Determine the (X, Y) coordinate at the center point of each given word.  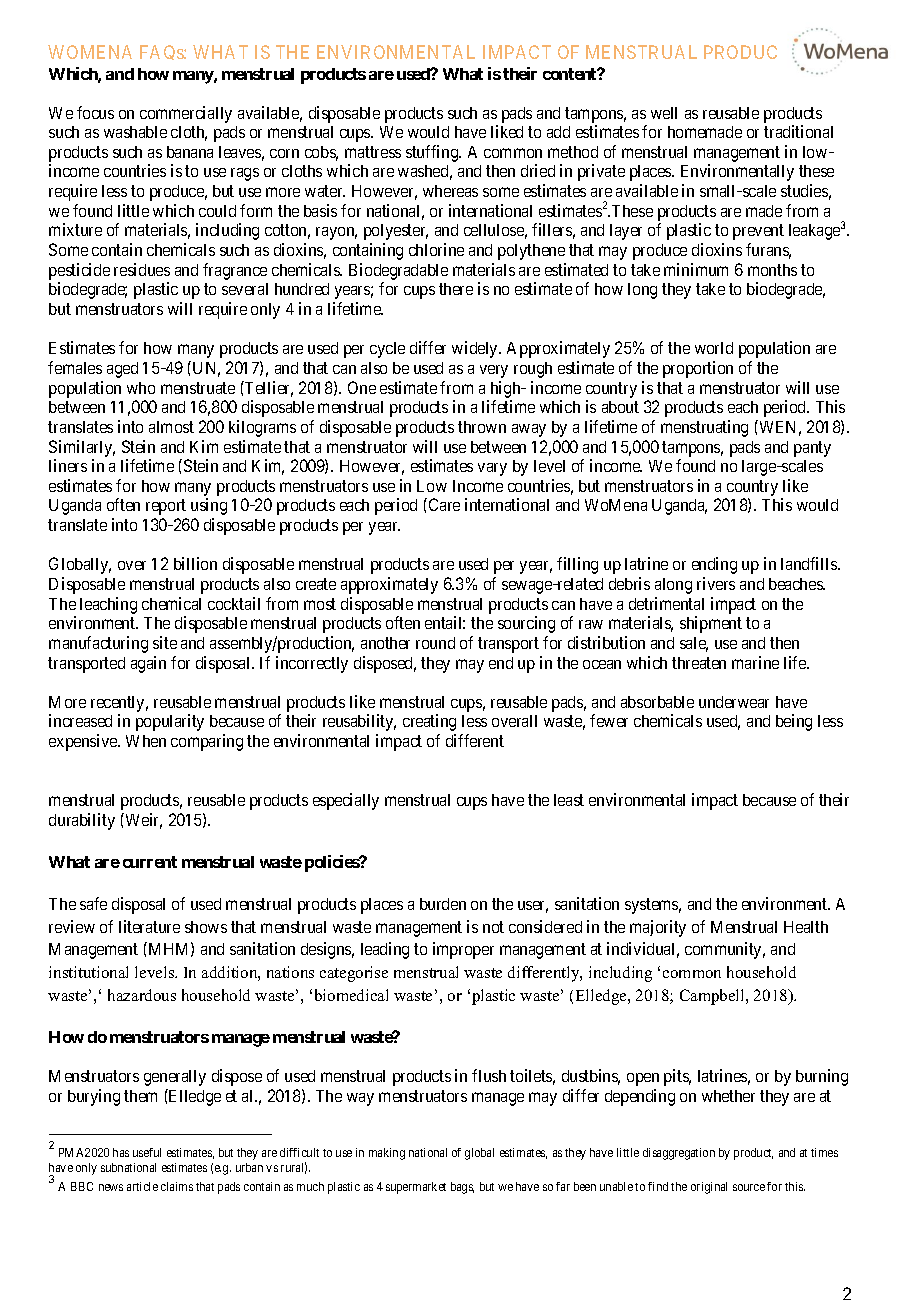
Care (443, 504)
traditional (798, 131)
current (150, 862)
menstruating (704, 428)
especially (346, 801)
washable (135, 132)
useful (147, 1152)
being (794, 722)
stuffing (433, 153)
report (166, 507)
